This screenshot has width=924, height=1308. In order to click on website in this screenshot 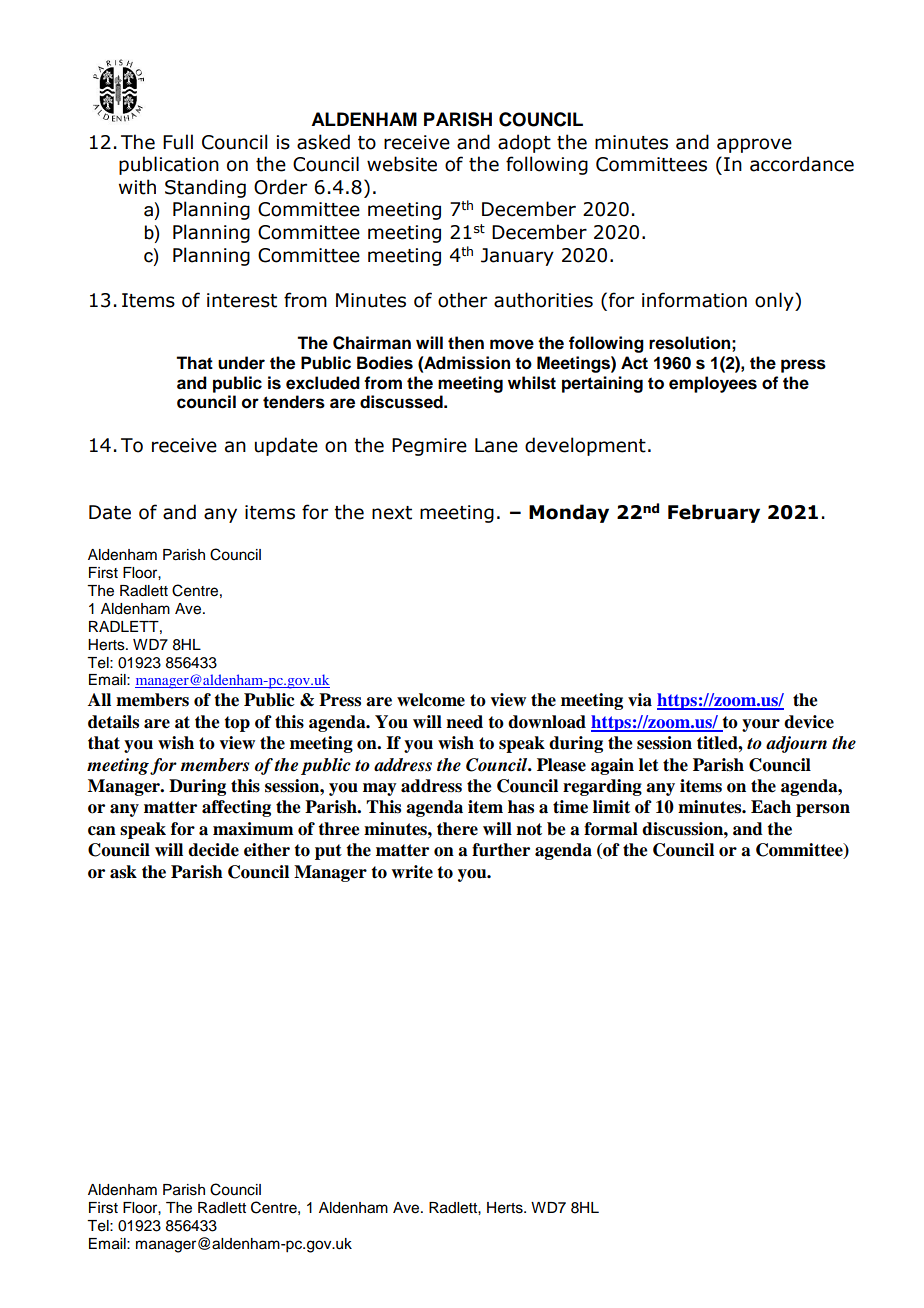, I will do `click(402, 164)`.
